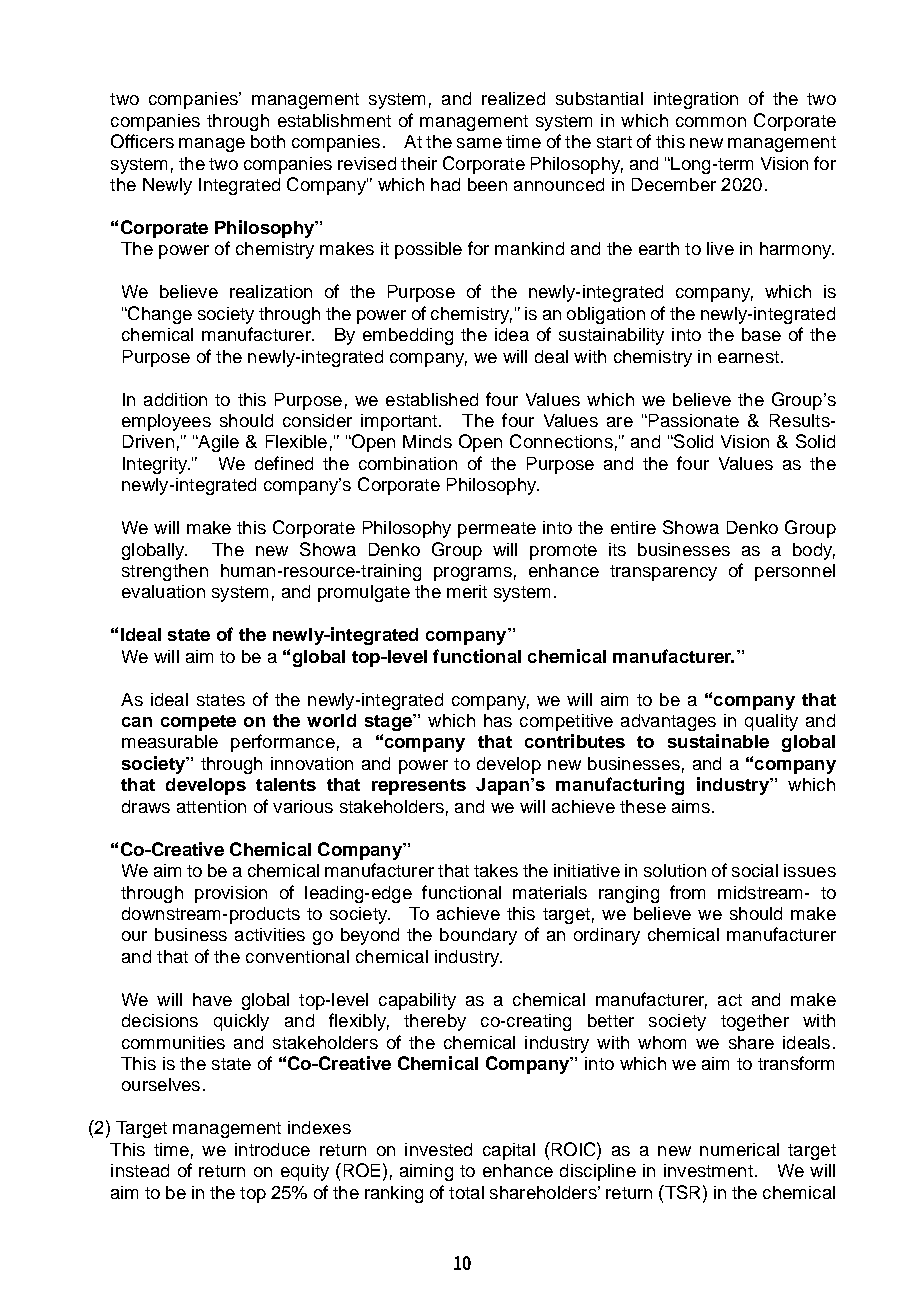  I want to click on attention, so click(211, 806).
